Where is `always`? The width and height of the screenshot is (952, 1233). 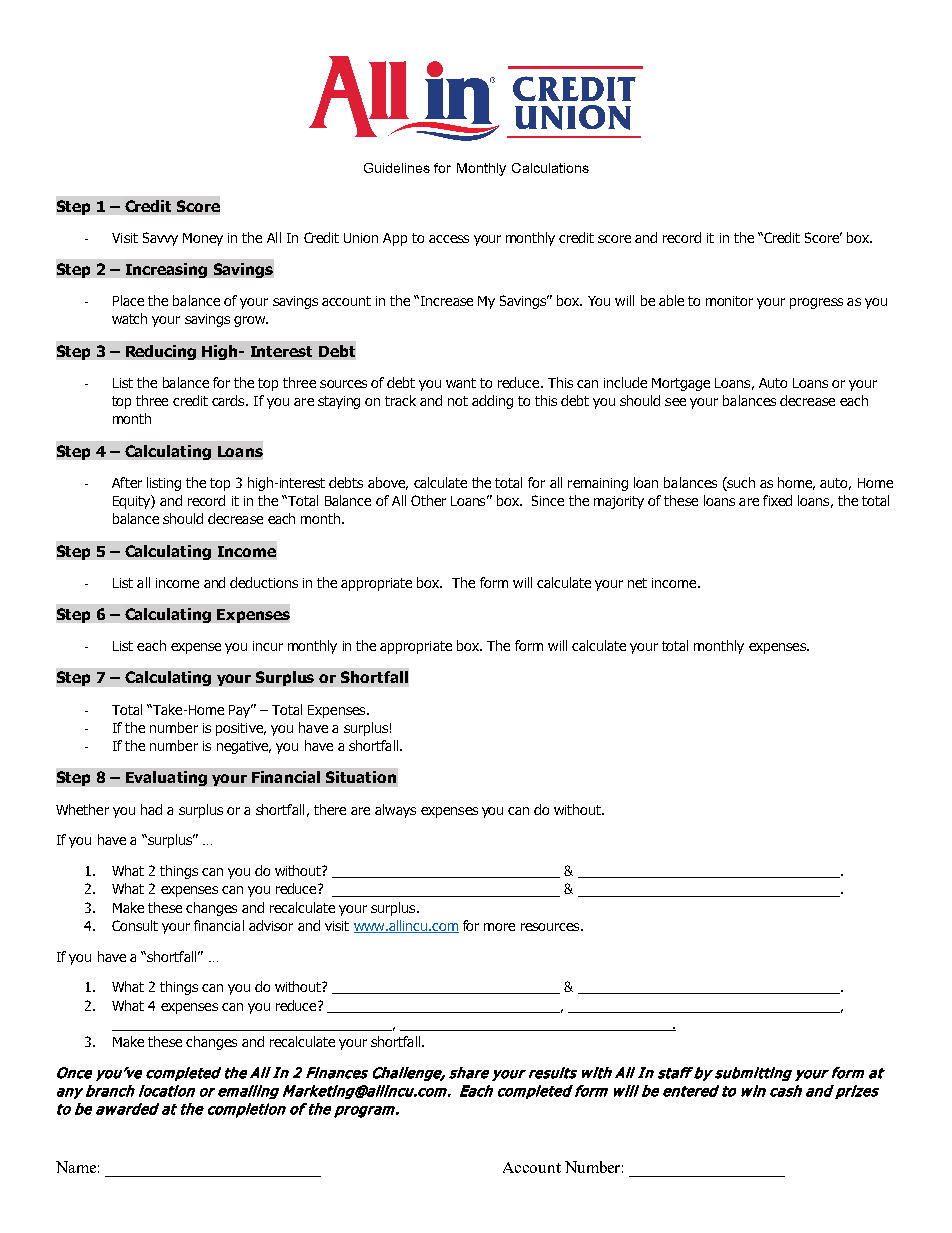 always is located at coordinates (395, 811).
